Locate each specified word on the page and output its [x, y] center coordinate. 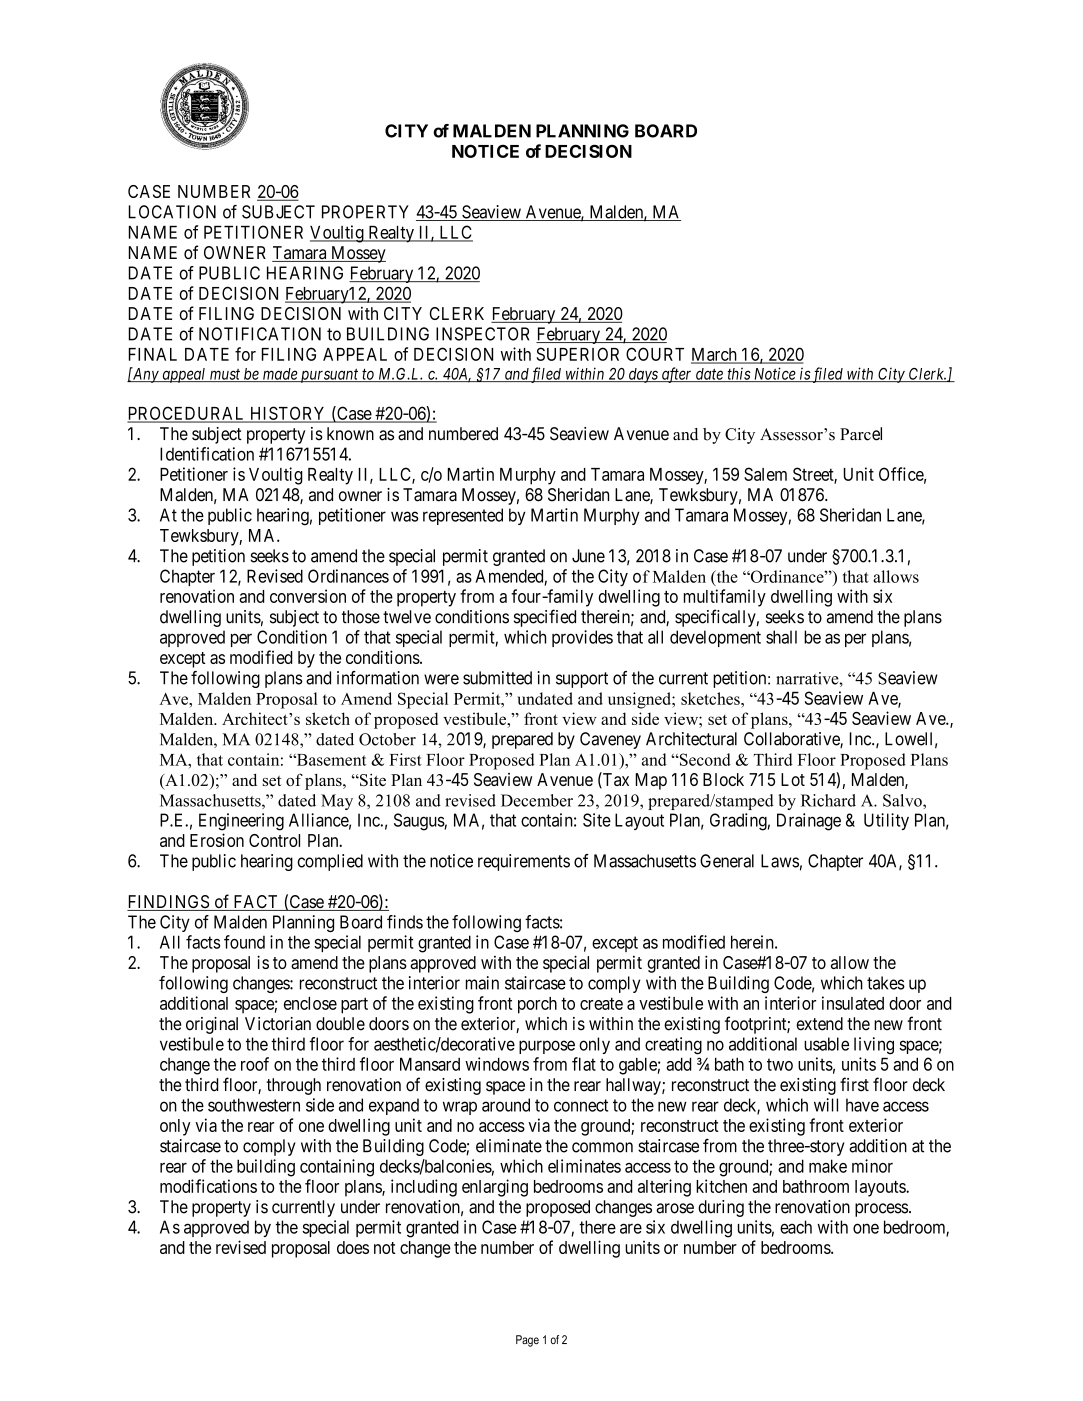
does [353, 1247]
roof [255, 1064]
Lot [793, 779]
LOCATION [172, 212]
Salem [765, 474]
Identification [207, 454]
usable [826, 1044]
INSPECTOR [482, 334]
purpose [547, 1047]
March [715, 355]
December [537, 800]
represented [463, 516]
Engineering [241, 822]
